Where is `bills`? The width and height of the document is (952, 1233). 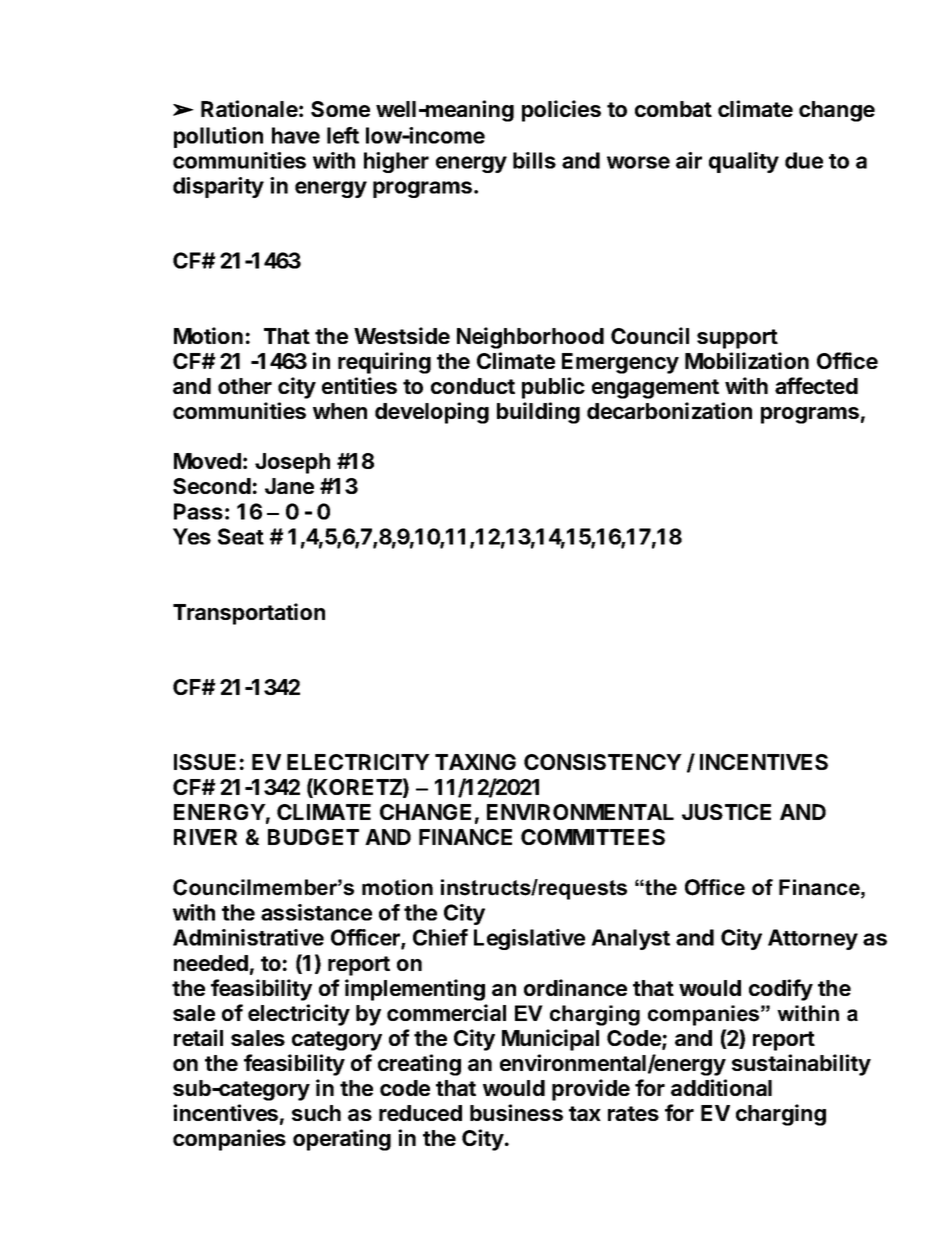
bills is located at coordinates (534, 160).
